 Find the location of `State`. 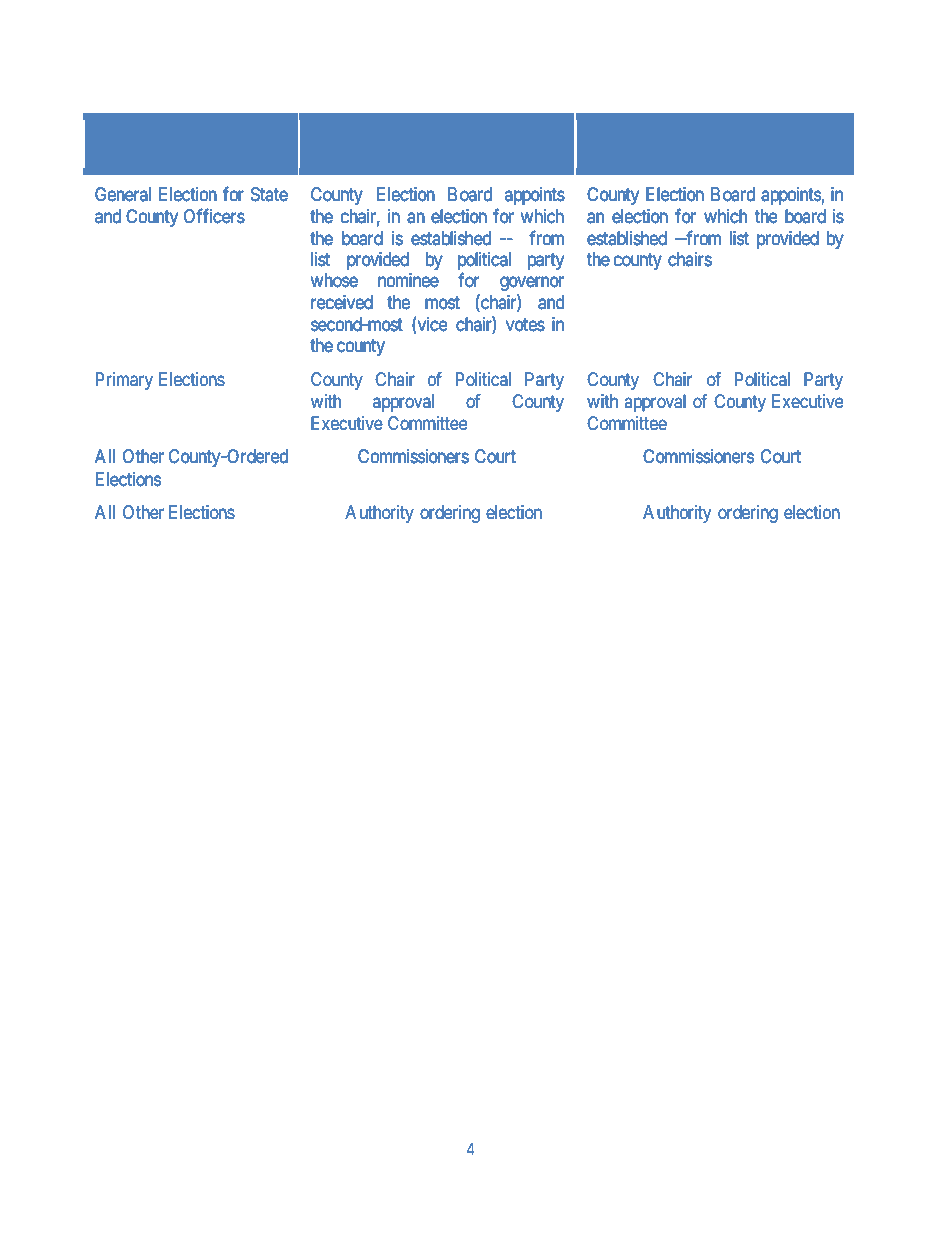

State is located at coordinates (269, 194).
